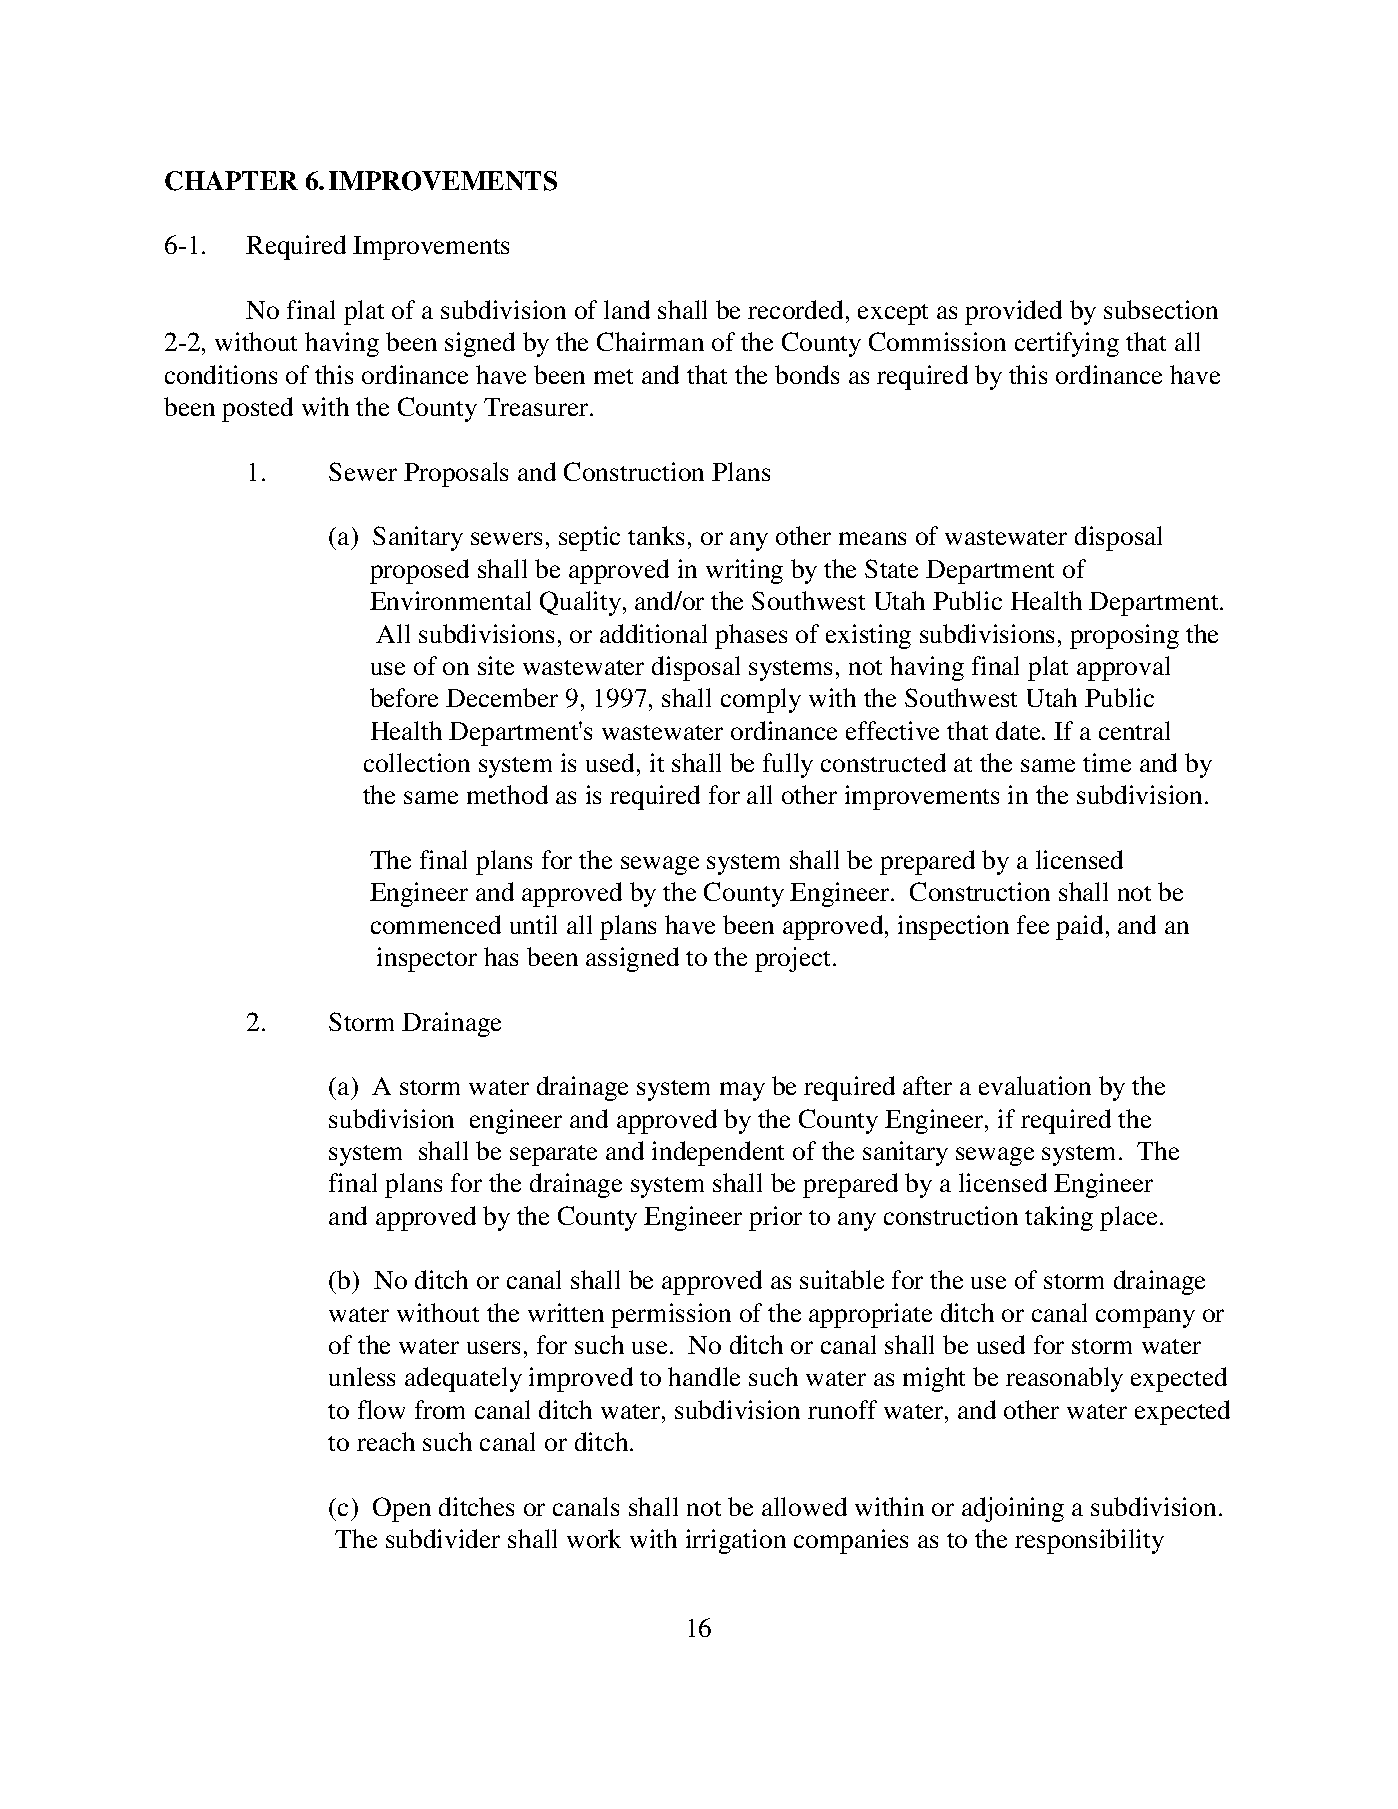  What do you see at coordinates (404, 697) in the document?
I see `before` at bounding box center [404, 697].
